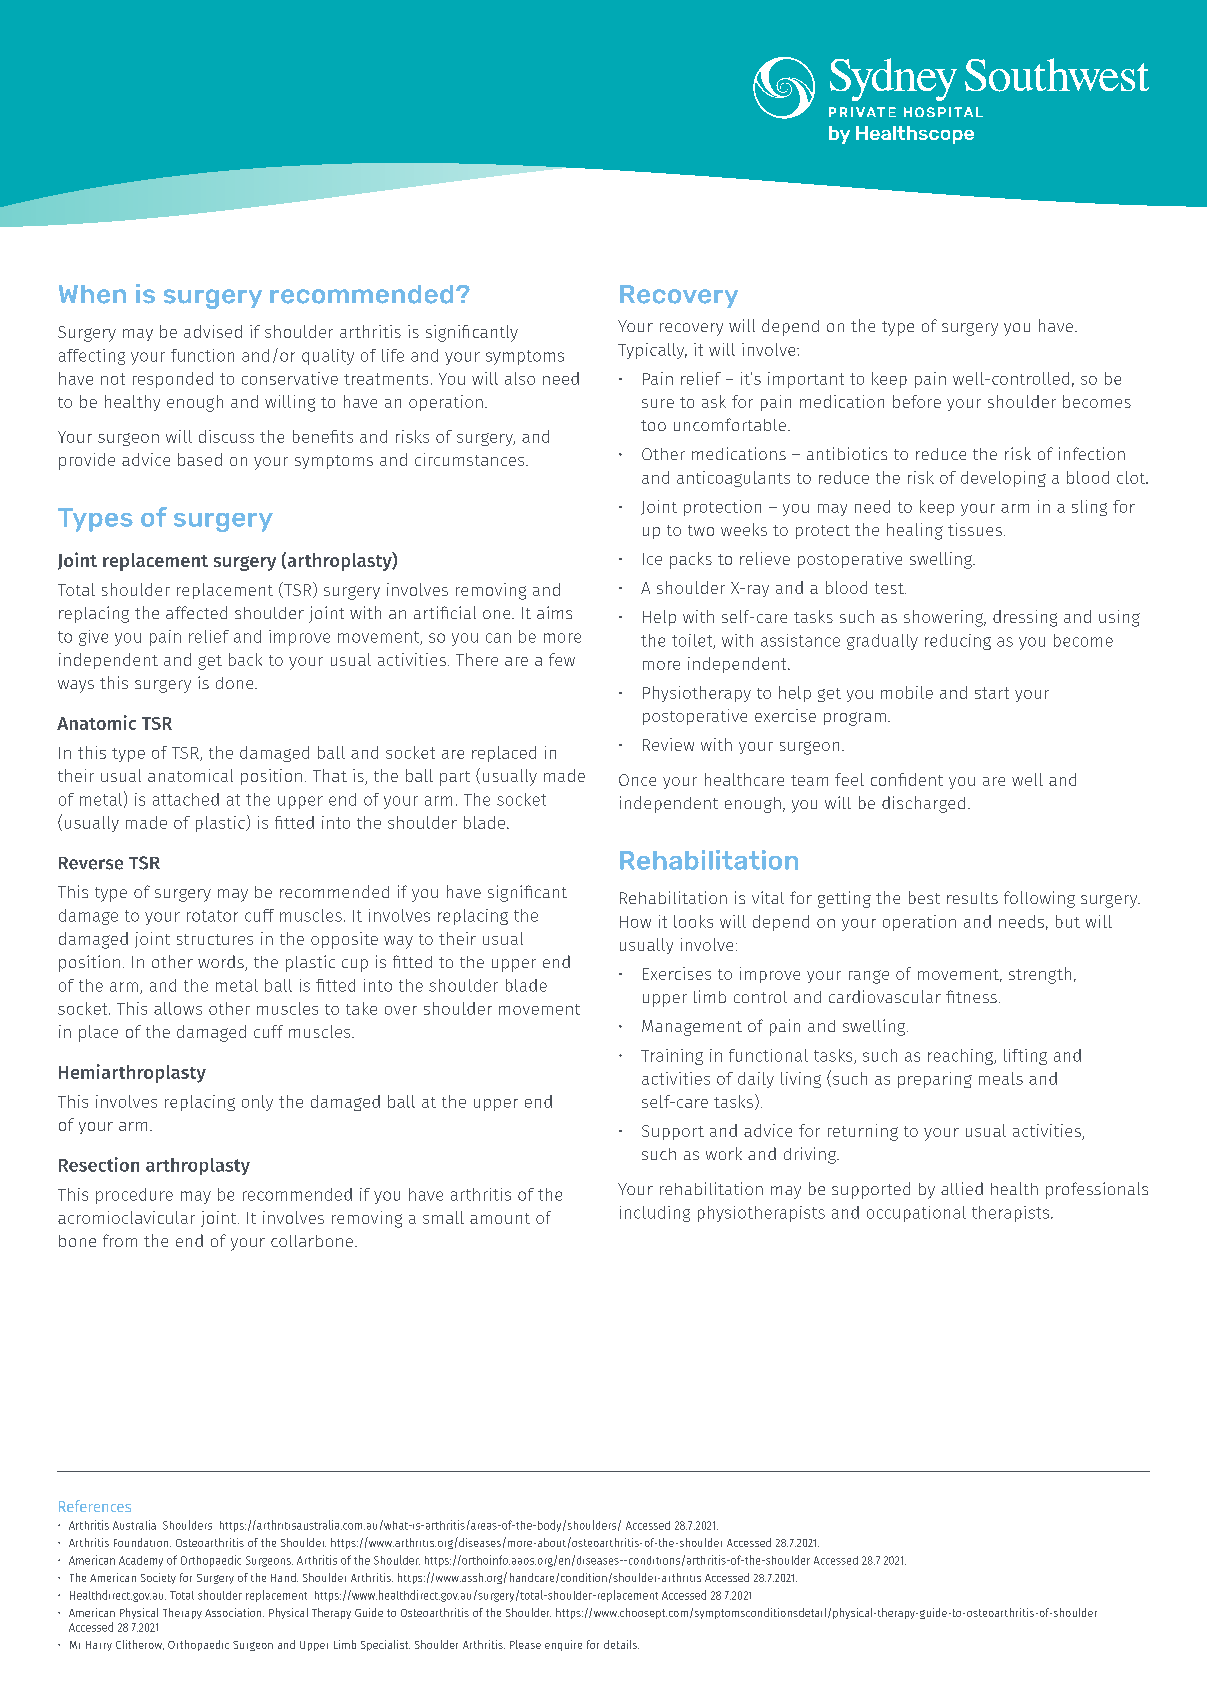 This screenshot has height=1706, width=1207. Describe the element at coordinates (917, 401) in the screenshot. I see `before` at that location.
